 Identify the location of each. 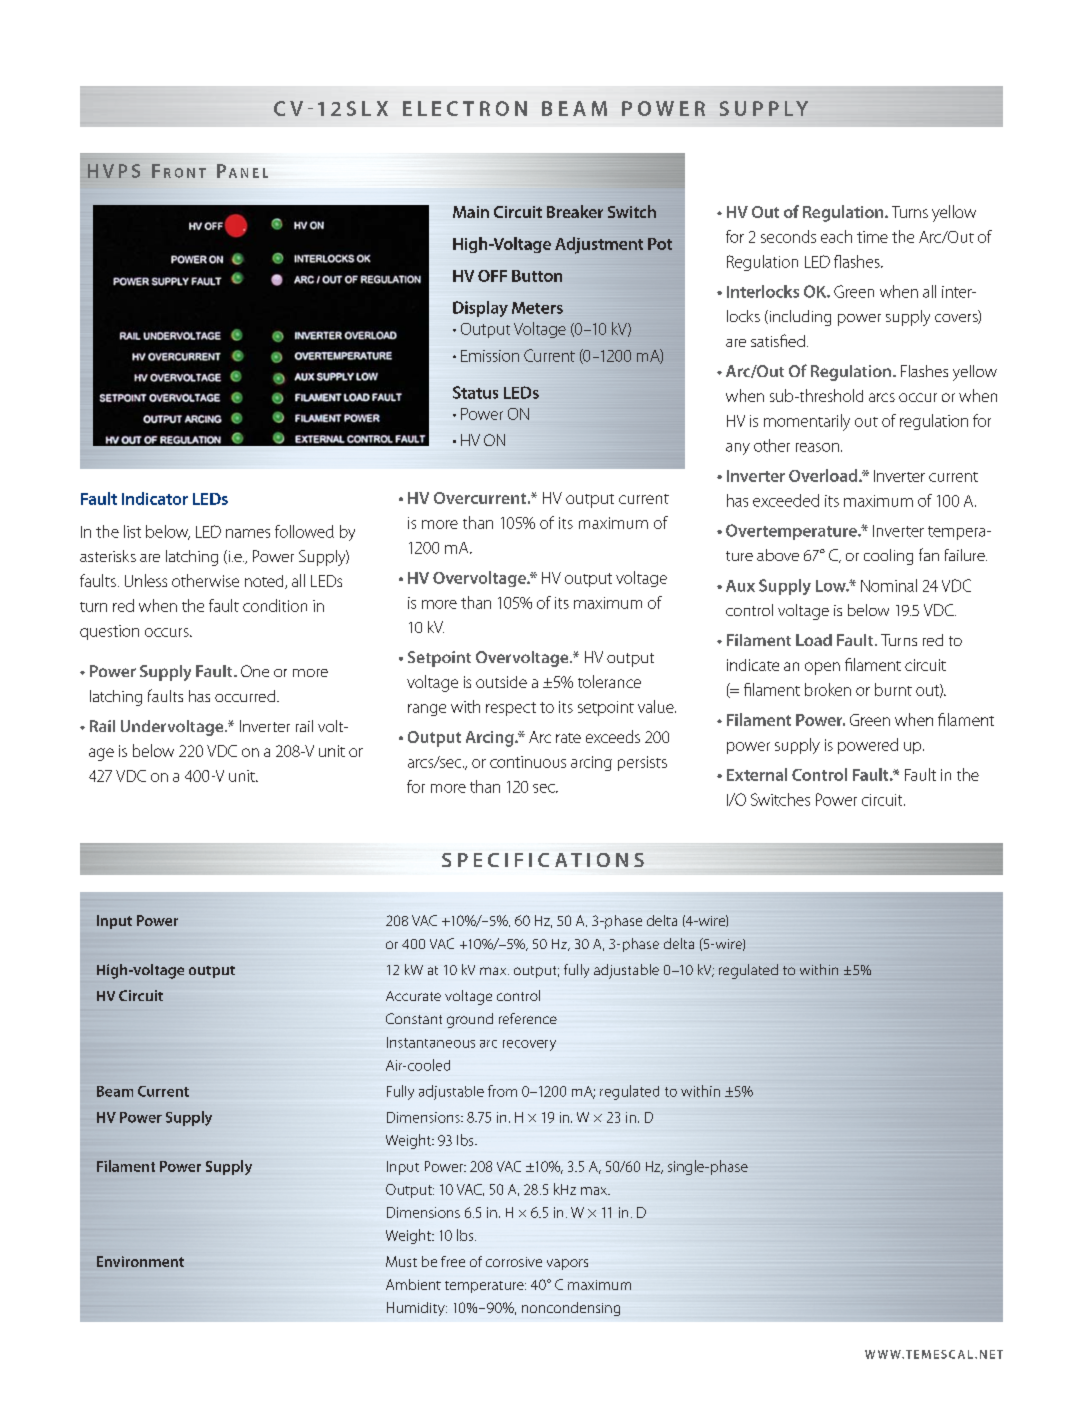
(836, 236).
